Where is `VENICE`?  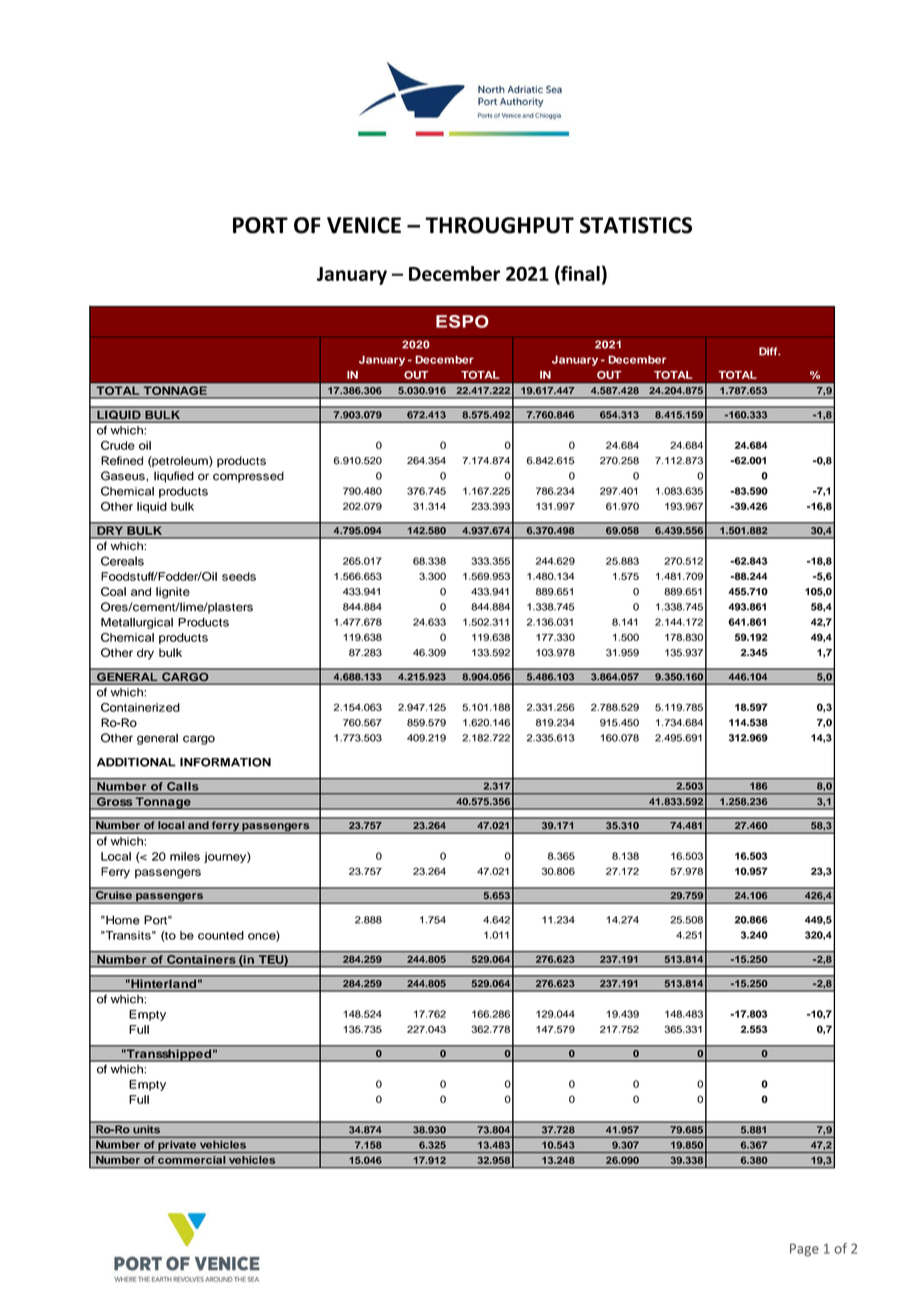
VENICE is located at coordinates (364, 225).
